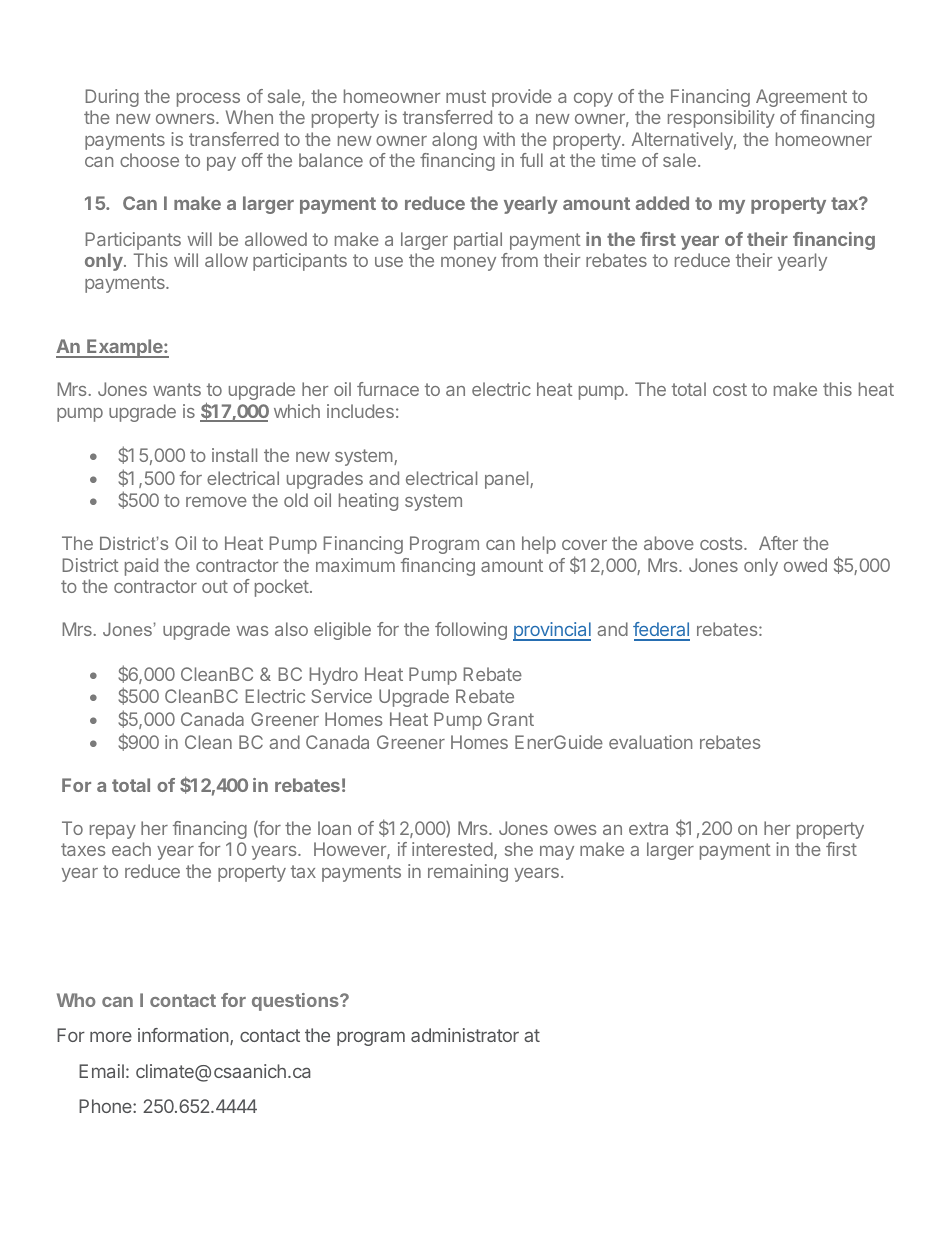  What do you see at coordinates (669, 543) in the page?
I see `above` at bounding box center [669, 543].
